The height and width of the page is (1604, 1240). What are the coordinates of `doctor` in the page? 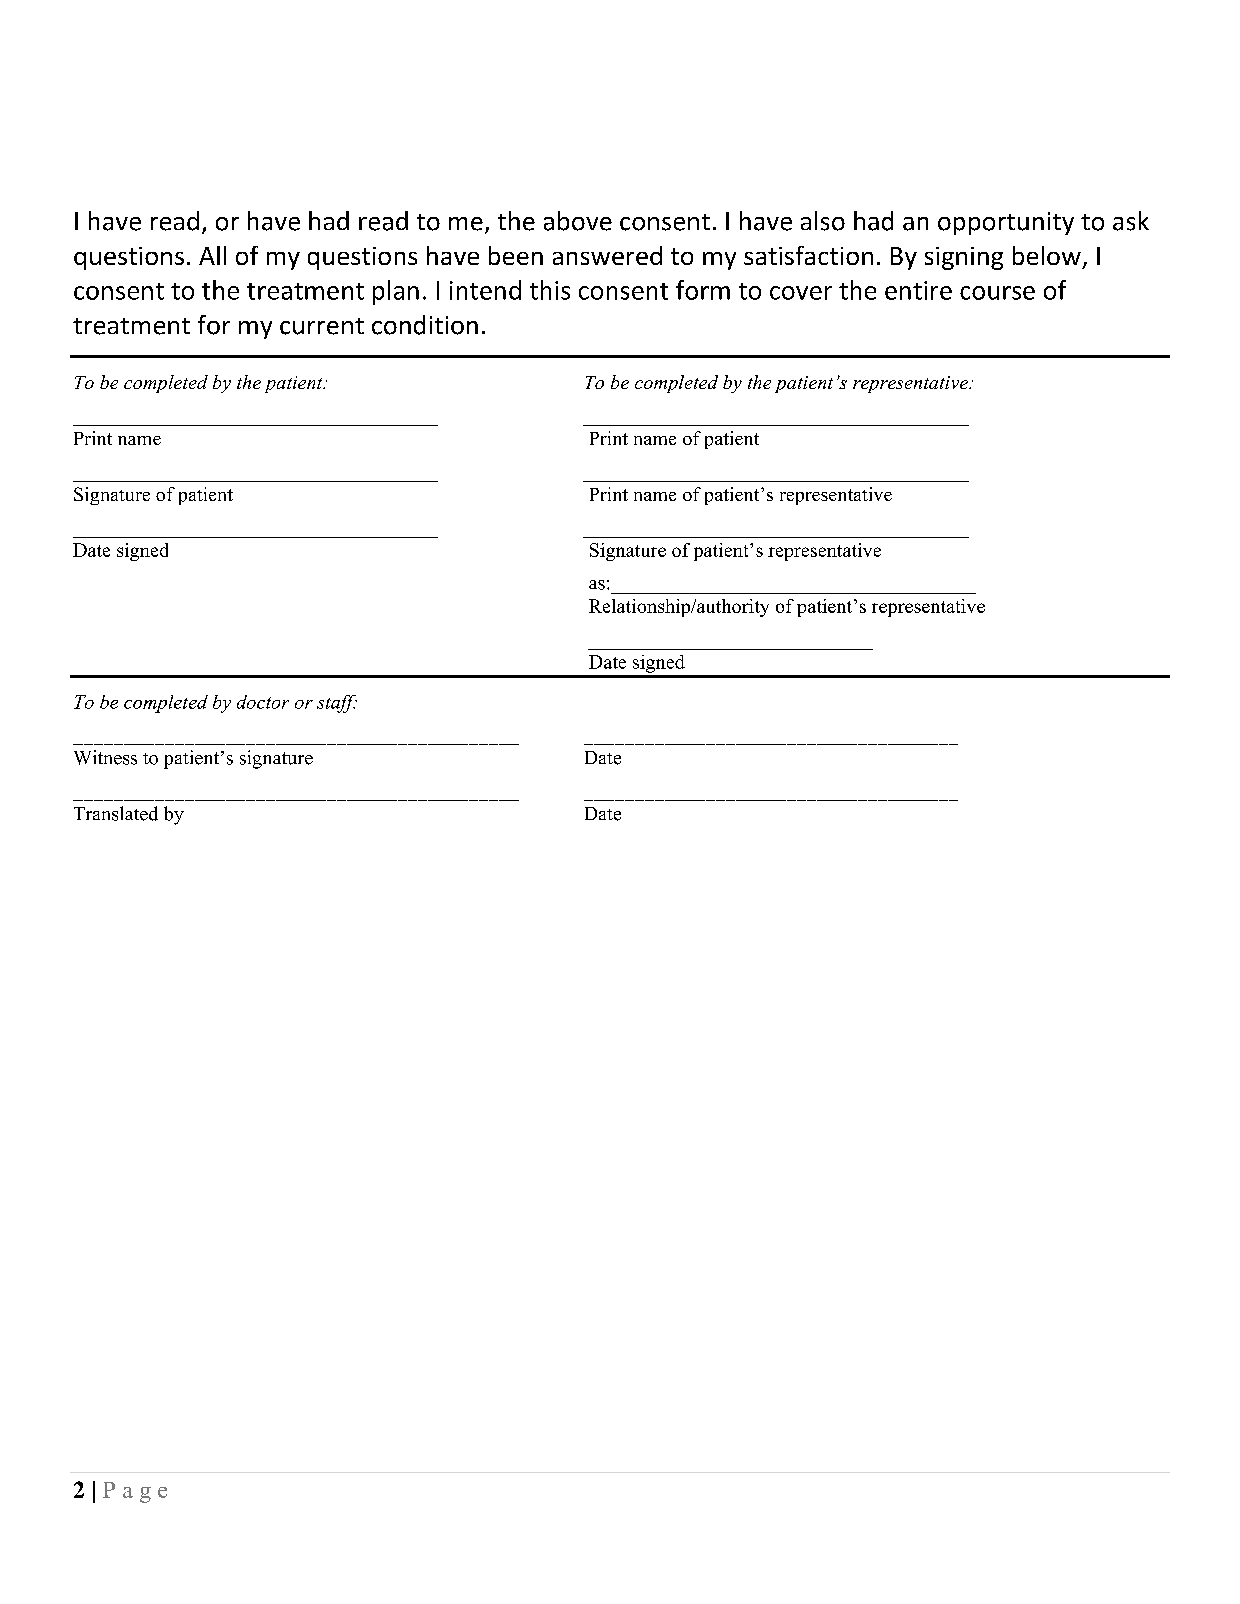 It's located at (263, 702).
